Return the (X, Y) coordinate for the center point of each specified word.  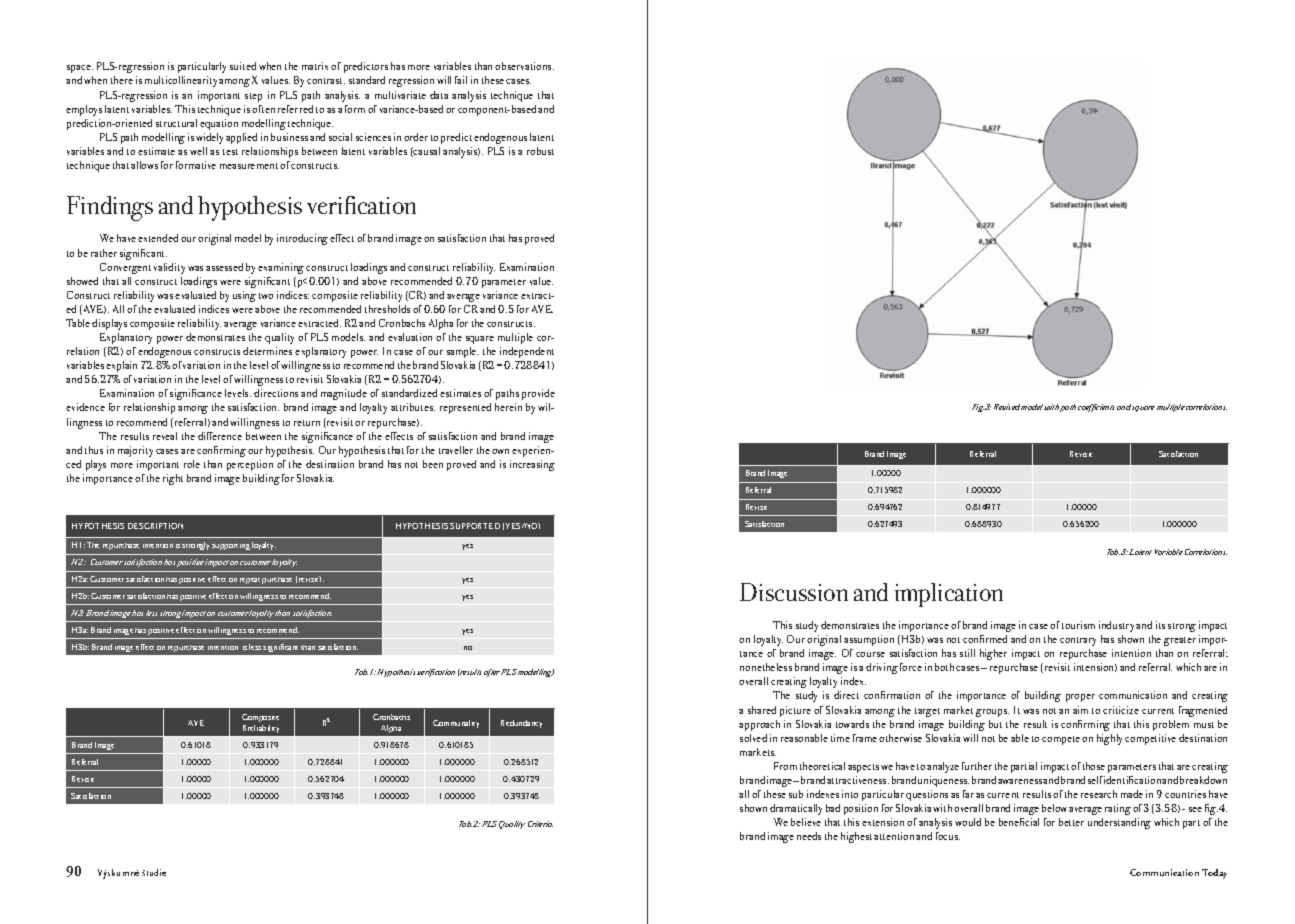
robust (540, 151)
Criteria (540, 824)
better (1071, 822)
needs (809, 836)
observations (524, 66)
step (253, 97)
